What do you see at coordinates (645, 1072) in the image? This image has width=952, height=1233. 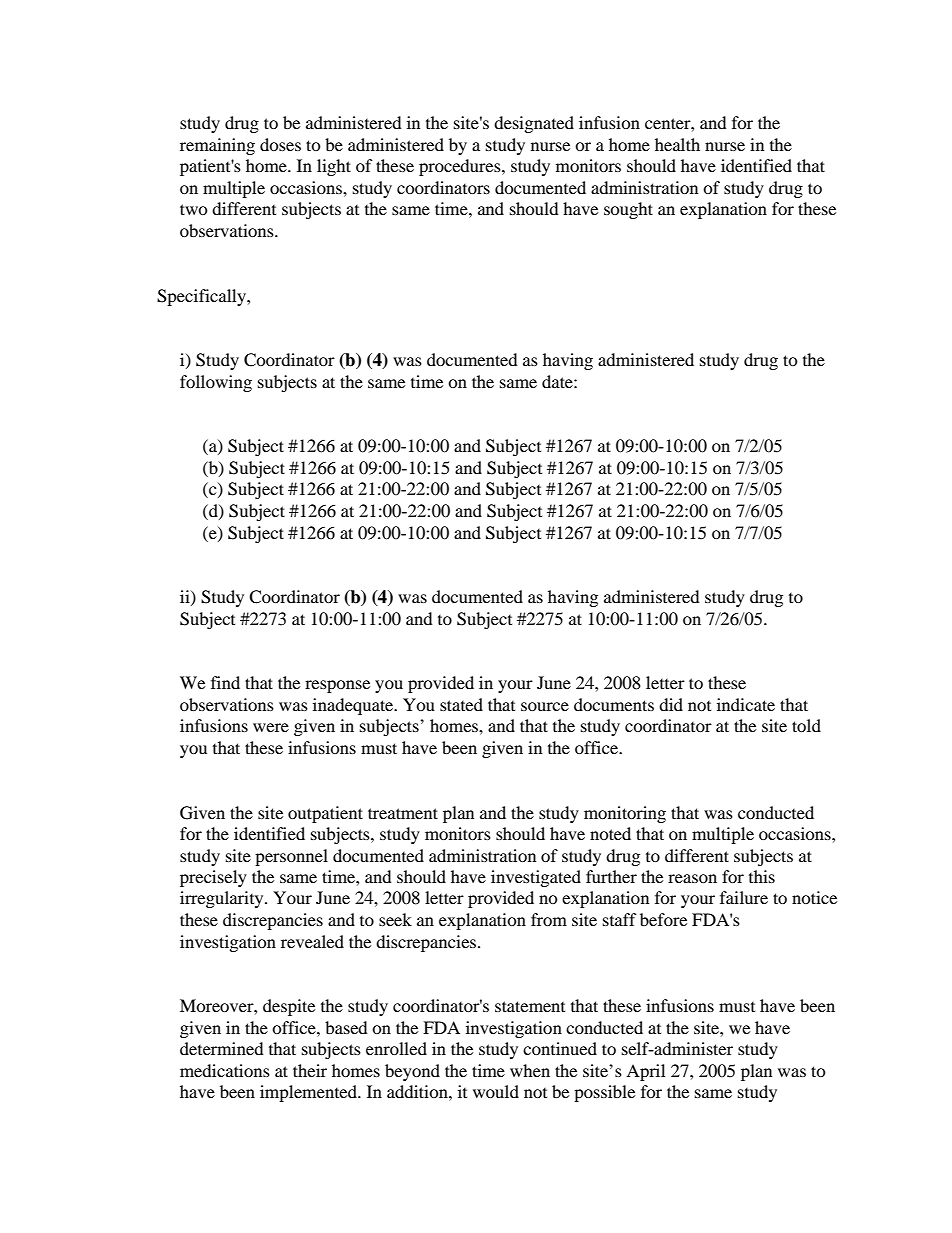 I see `April` at bounding box center [645, 1072].
